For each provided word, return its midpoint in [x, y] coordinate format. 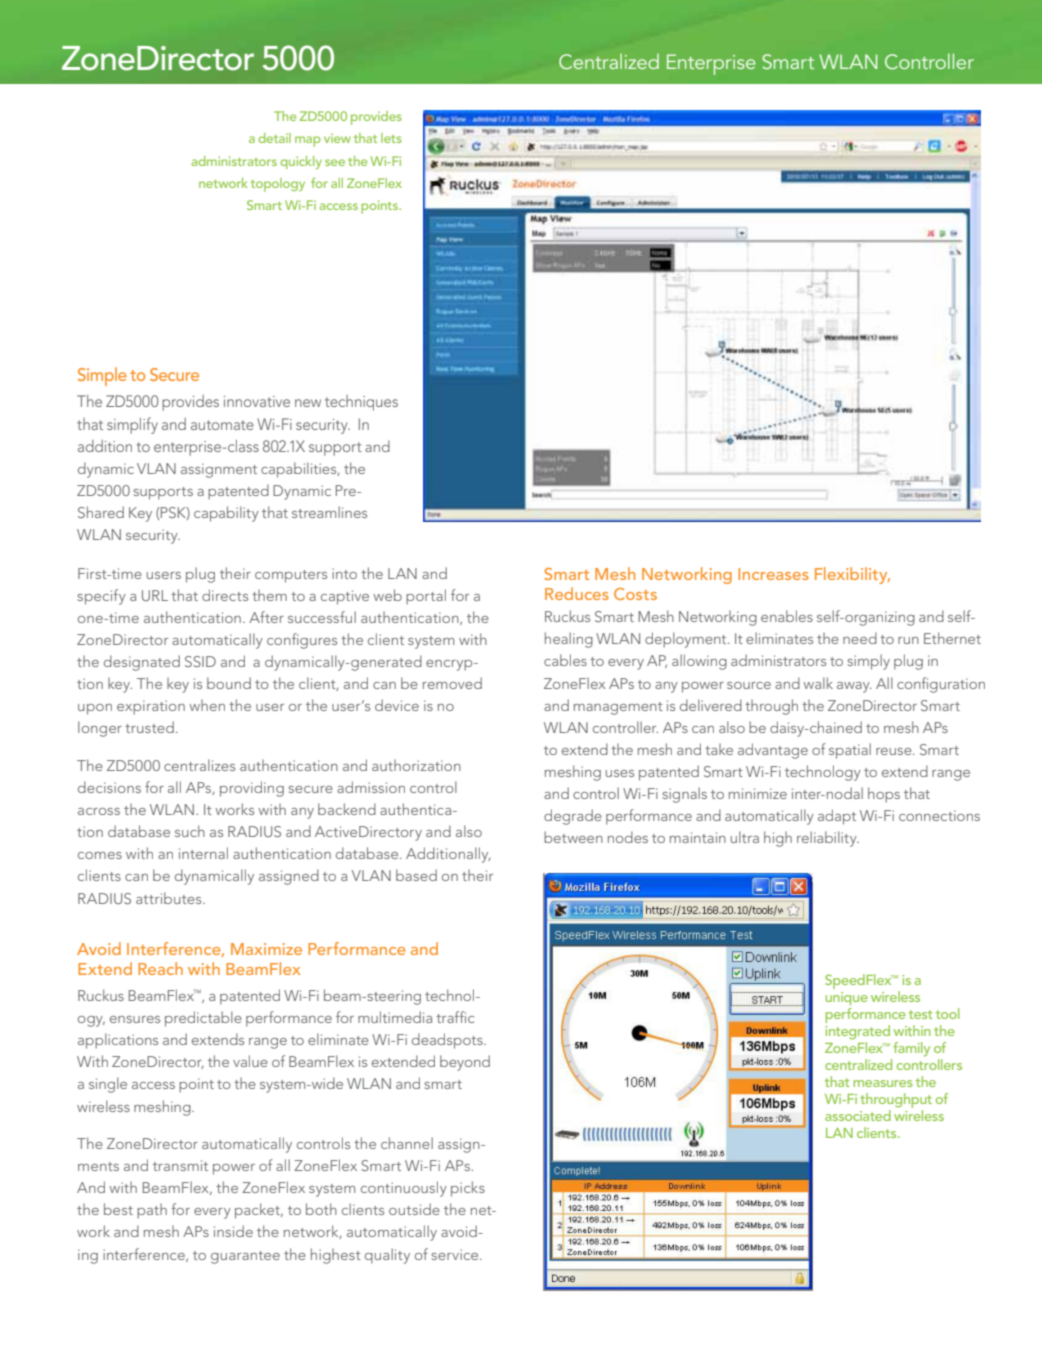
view [337, 138]
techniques [361, 403]
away [854, 687]
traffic [455, 1017]
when [207, 705]
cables [565, 660]
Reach [160, 968]
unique [847, 998]
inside [233, 1231]
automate [222, 425]
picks [468, 1189]
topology [278, 185]
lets [391, 138]
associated [858, 1115]
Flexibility [852, 575]
